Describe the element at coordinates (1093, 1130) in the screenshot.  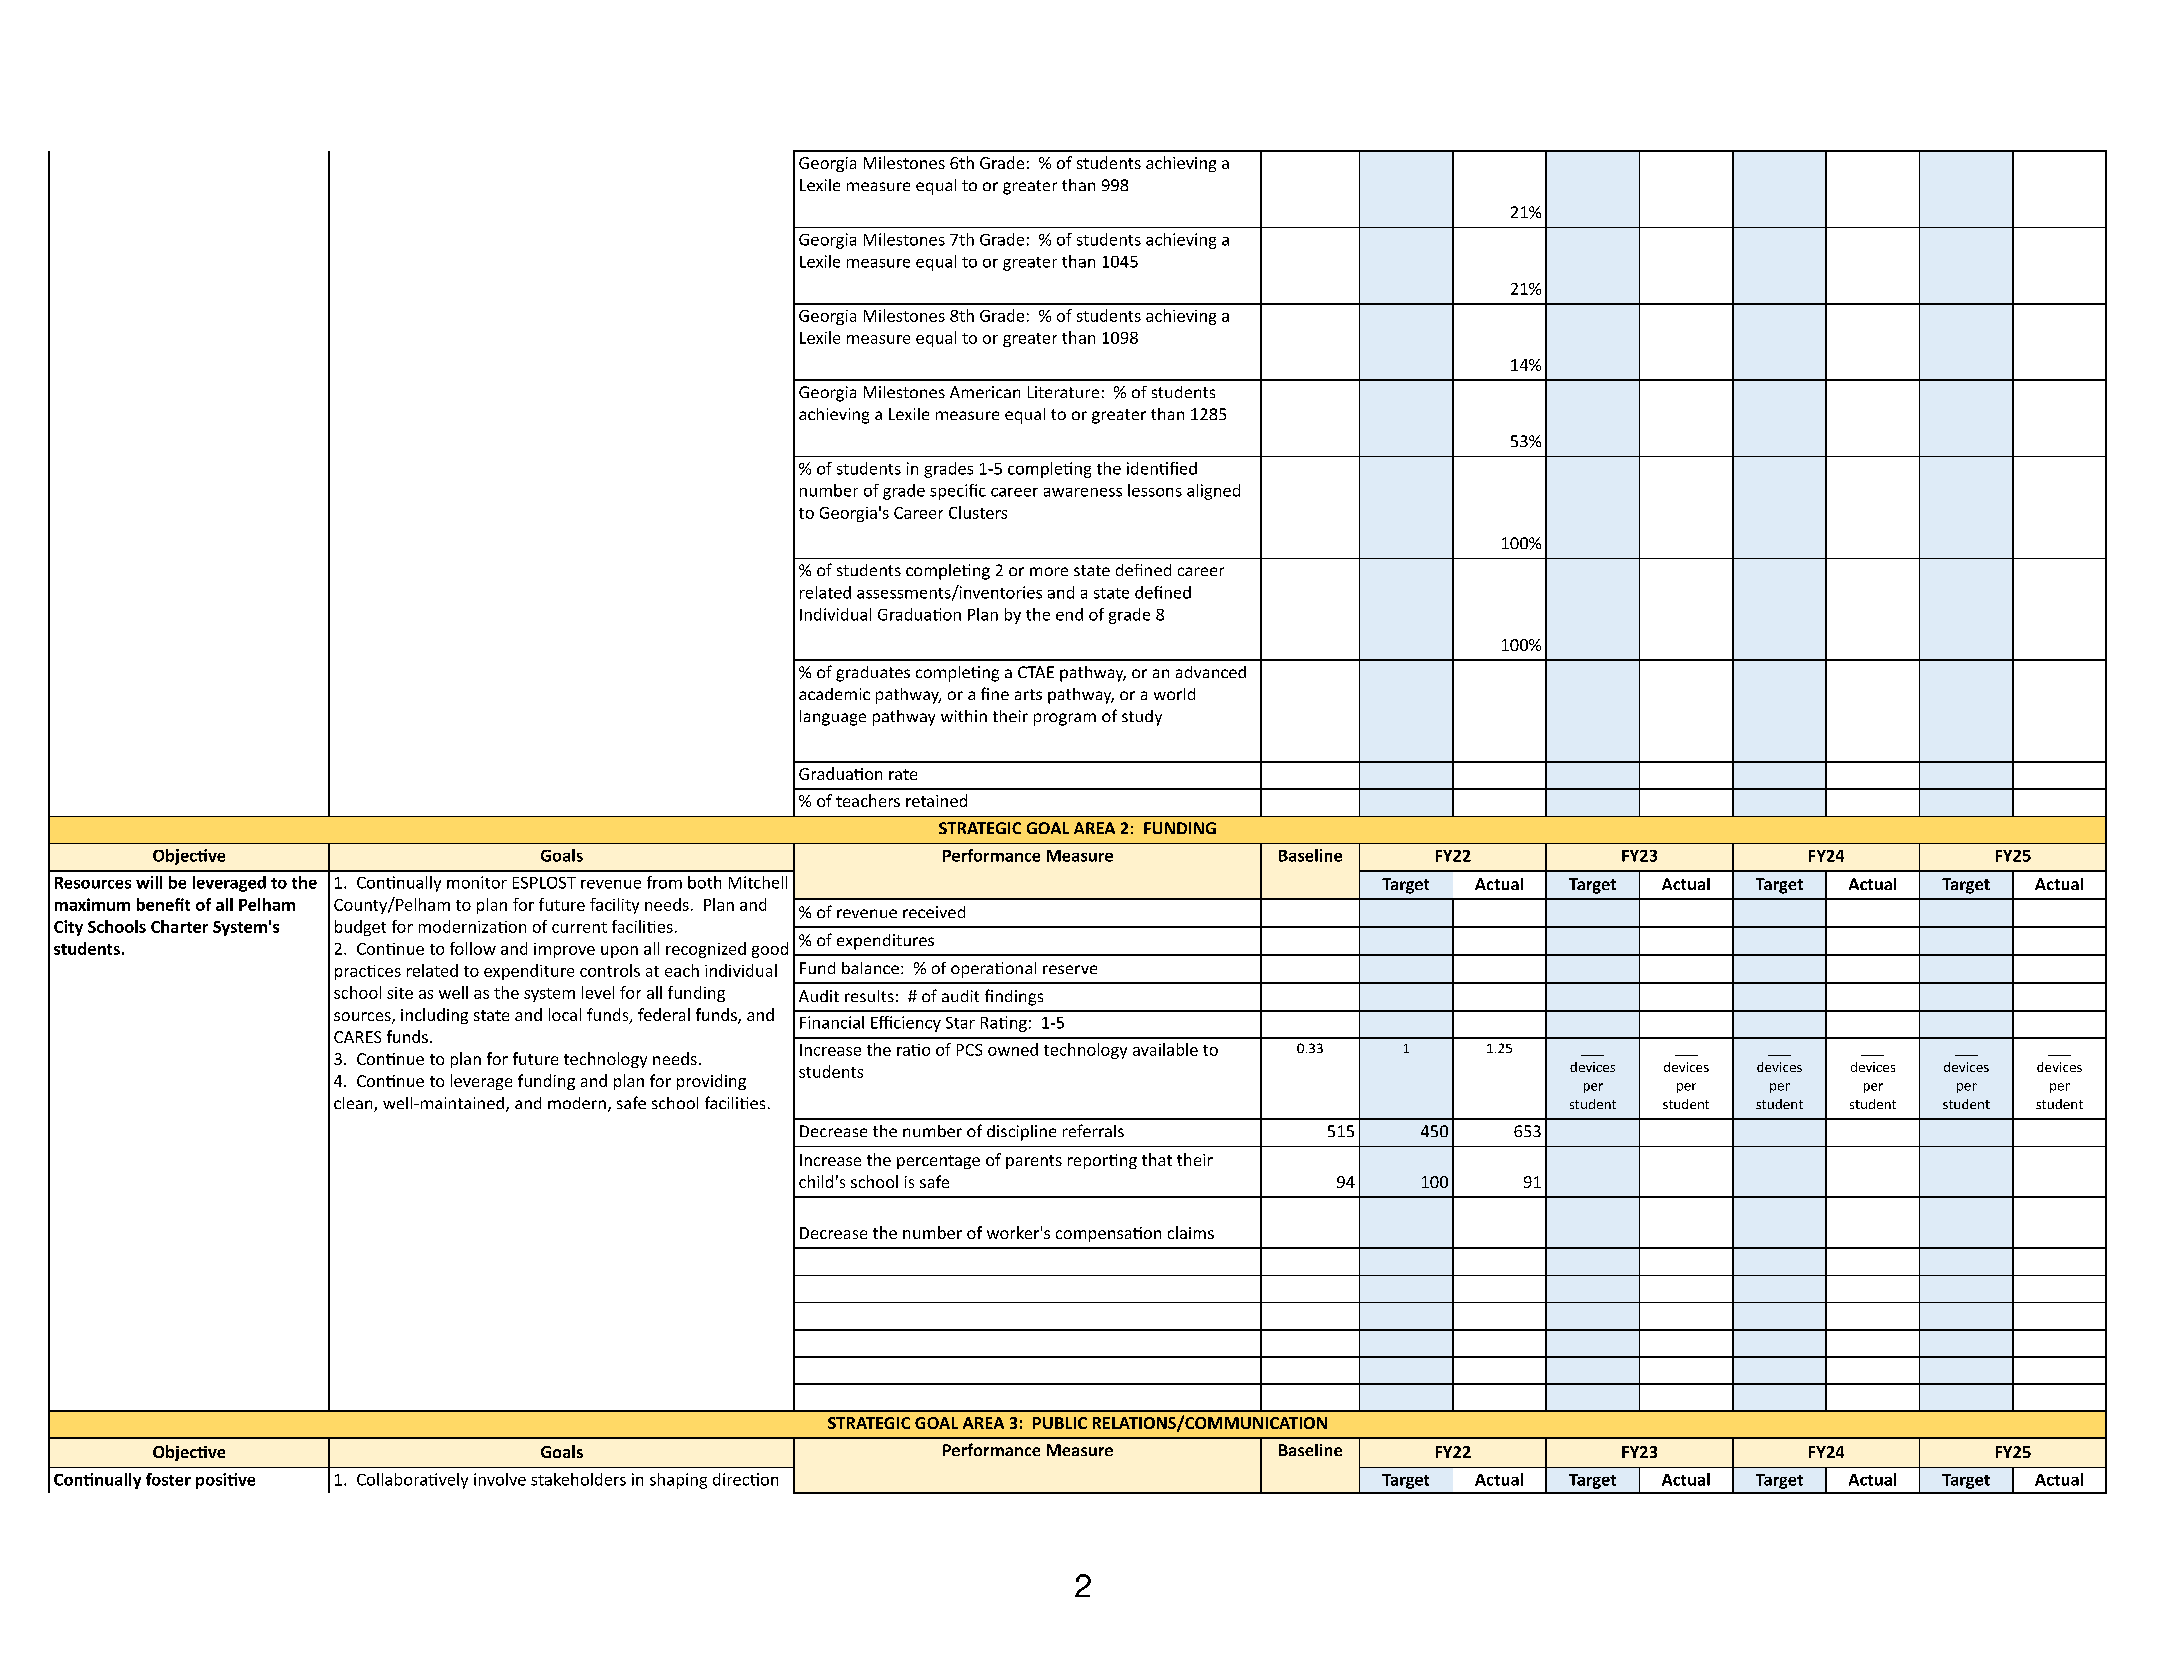
I see `referrals` at that location.
